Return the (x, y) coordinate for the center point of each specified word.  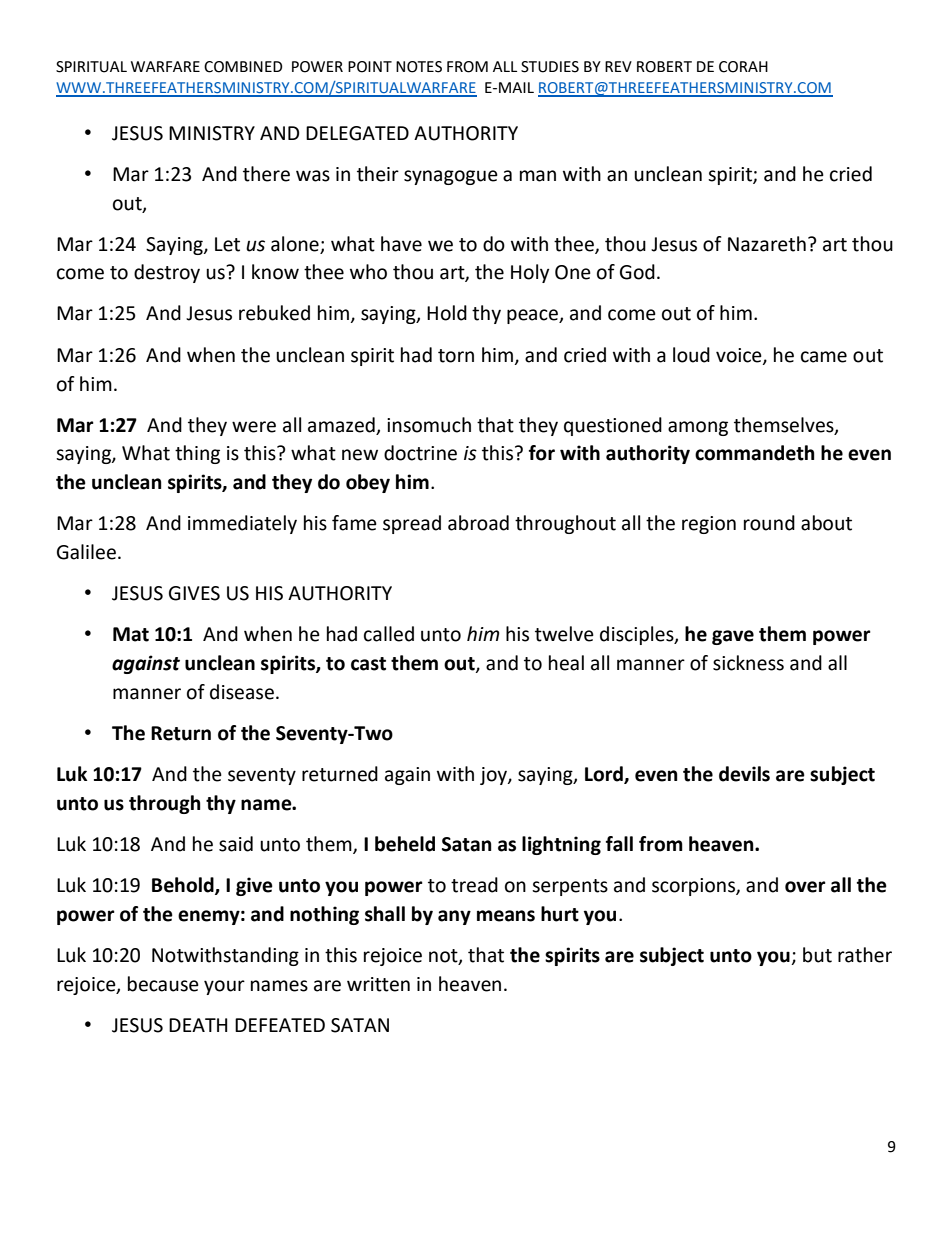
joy (494, 776)
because (163, 984)
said (236, 844)
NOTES (419, 67)
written (378, 984)
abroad (478, 523)
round (769, 523)
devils (744, 774)
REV (618, 66)
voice (740, 356)
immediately (242, 524)
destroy (167, 273)
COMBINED (243, 67)
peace (533, 316)
